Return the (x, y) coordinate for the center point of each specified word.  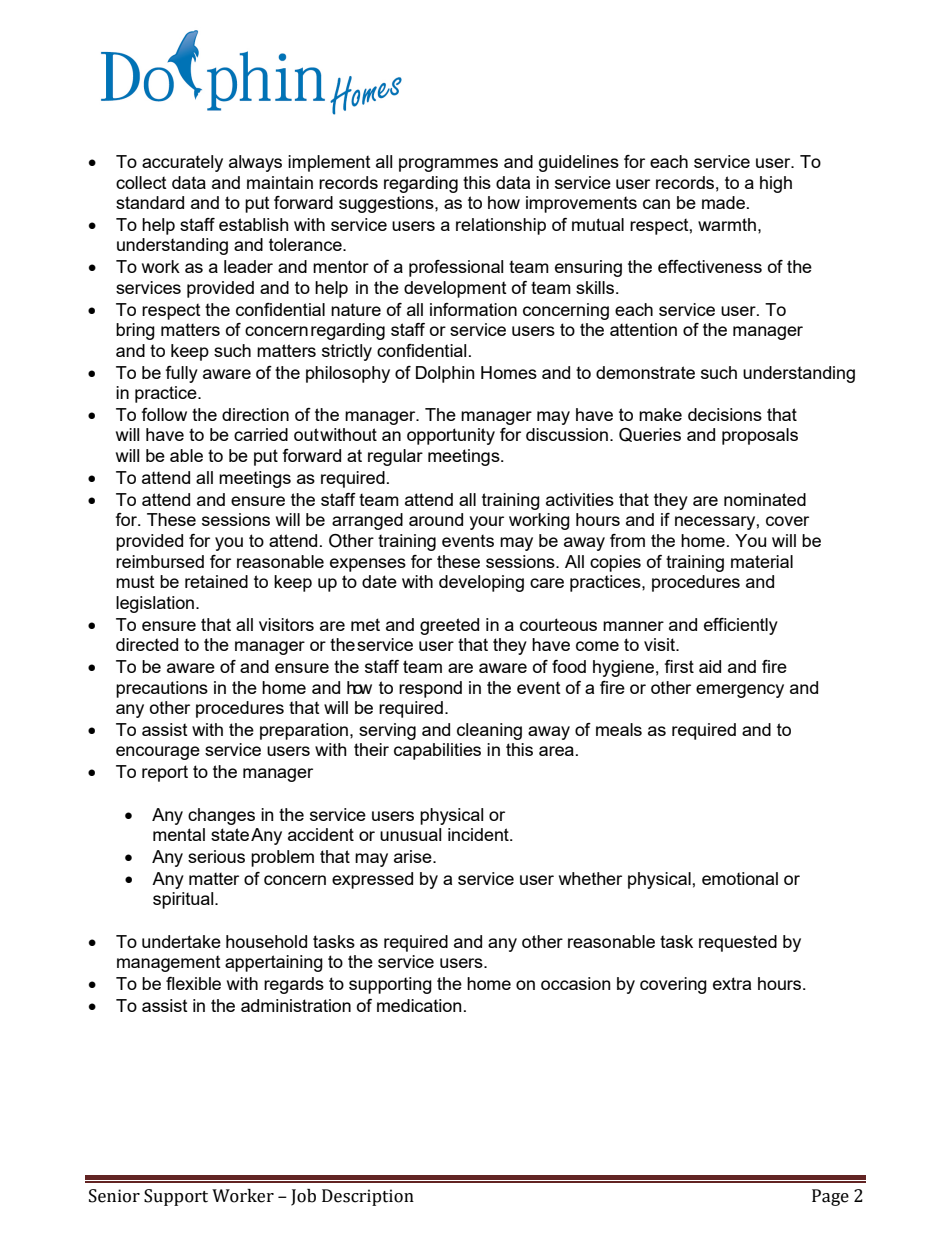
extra (732, 983)
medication (419, 1005)
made (723, 202)
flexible (193, 983)
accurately (182, 163)
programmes (448, 165)
